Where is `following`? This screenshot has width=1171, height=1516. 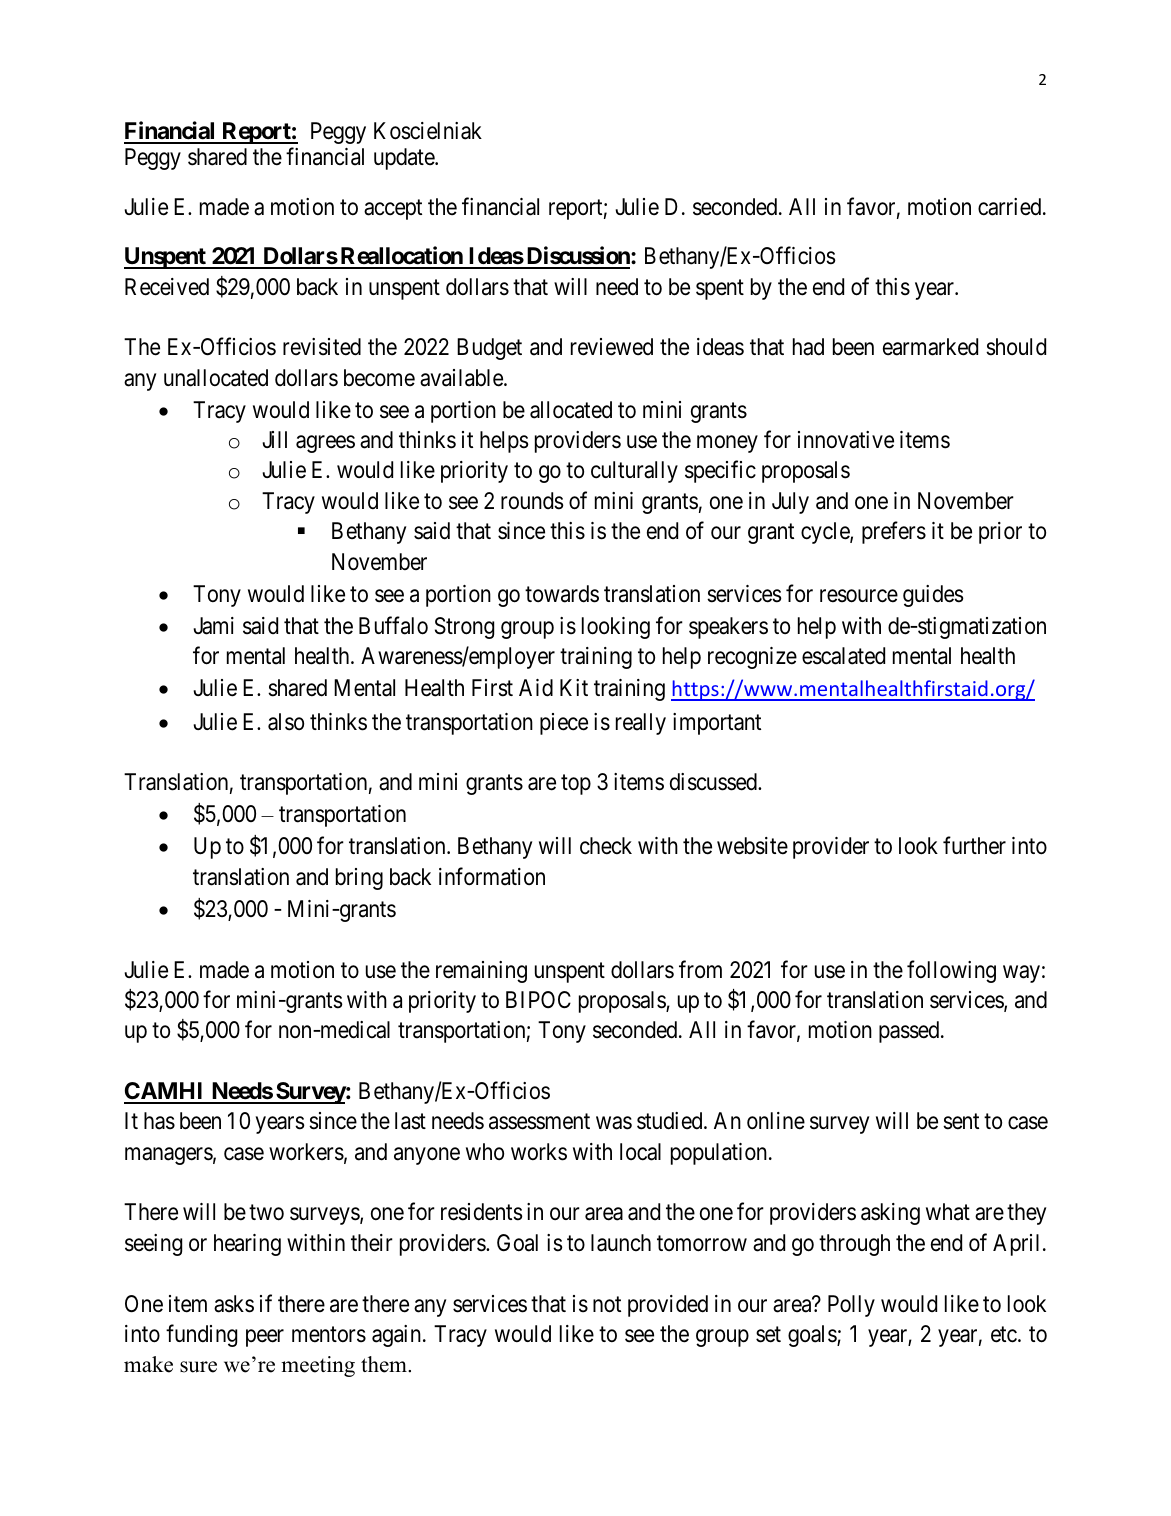 following is located at coordinates (951, 971).
